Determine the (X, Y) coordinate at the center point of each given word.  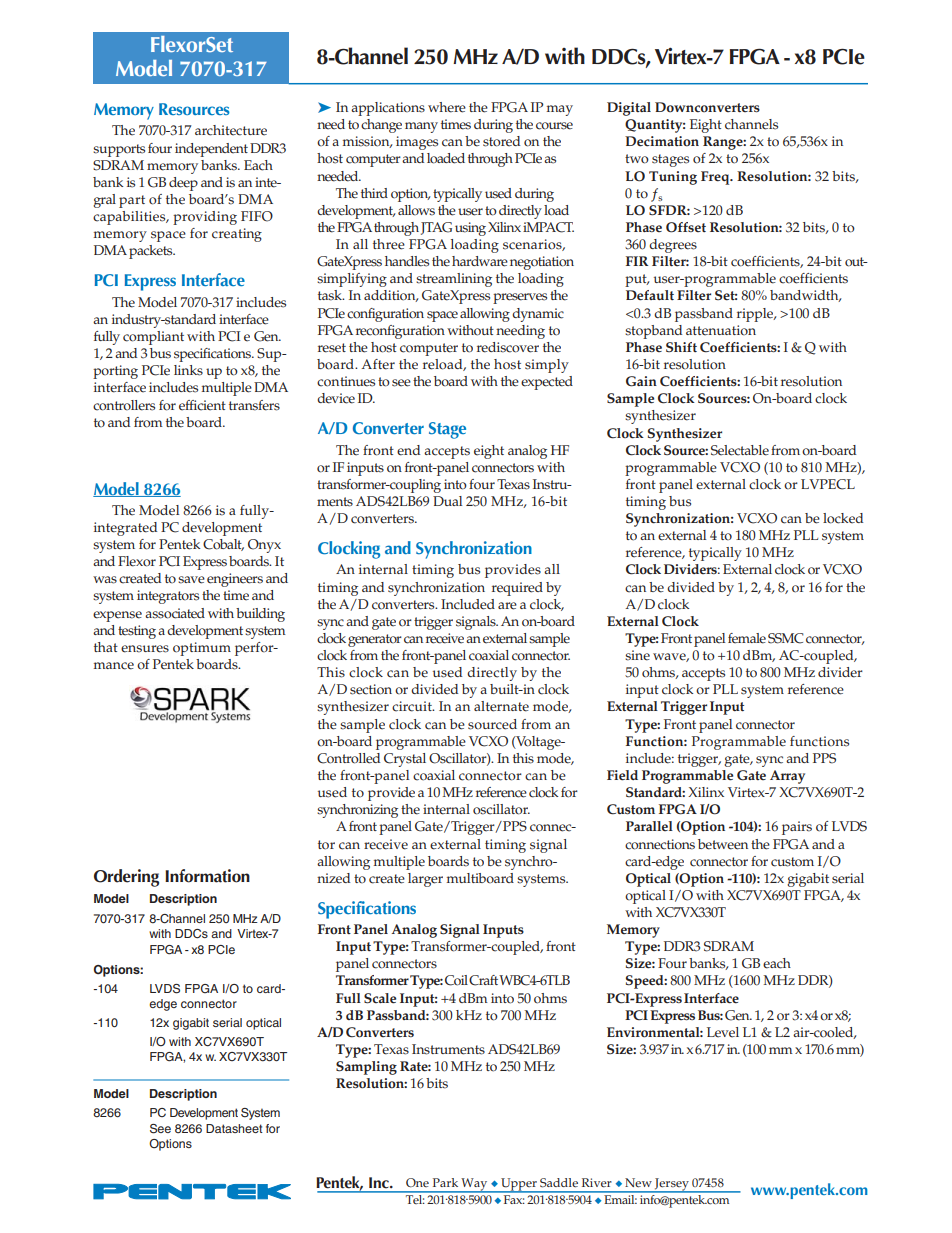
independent (211, 150)
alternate (501, 706)
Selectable (740, 450)
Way (475, 1185)
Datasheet (234, 1128)
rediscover (508, 347)
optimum (202, 649)
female (747, 638)
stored (501, 141)
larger (425, 880)
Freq (716, 178)
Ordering (126, 878)
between (723, 844)
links (188, 370)
